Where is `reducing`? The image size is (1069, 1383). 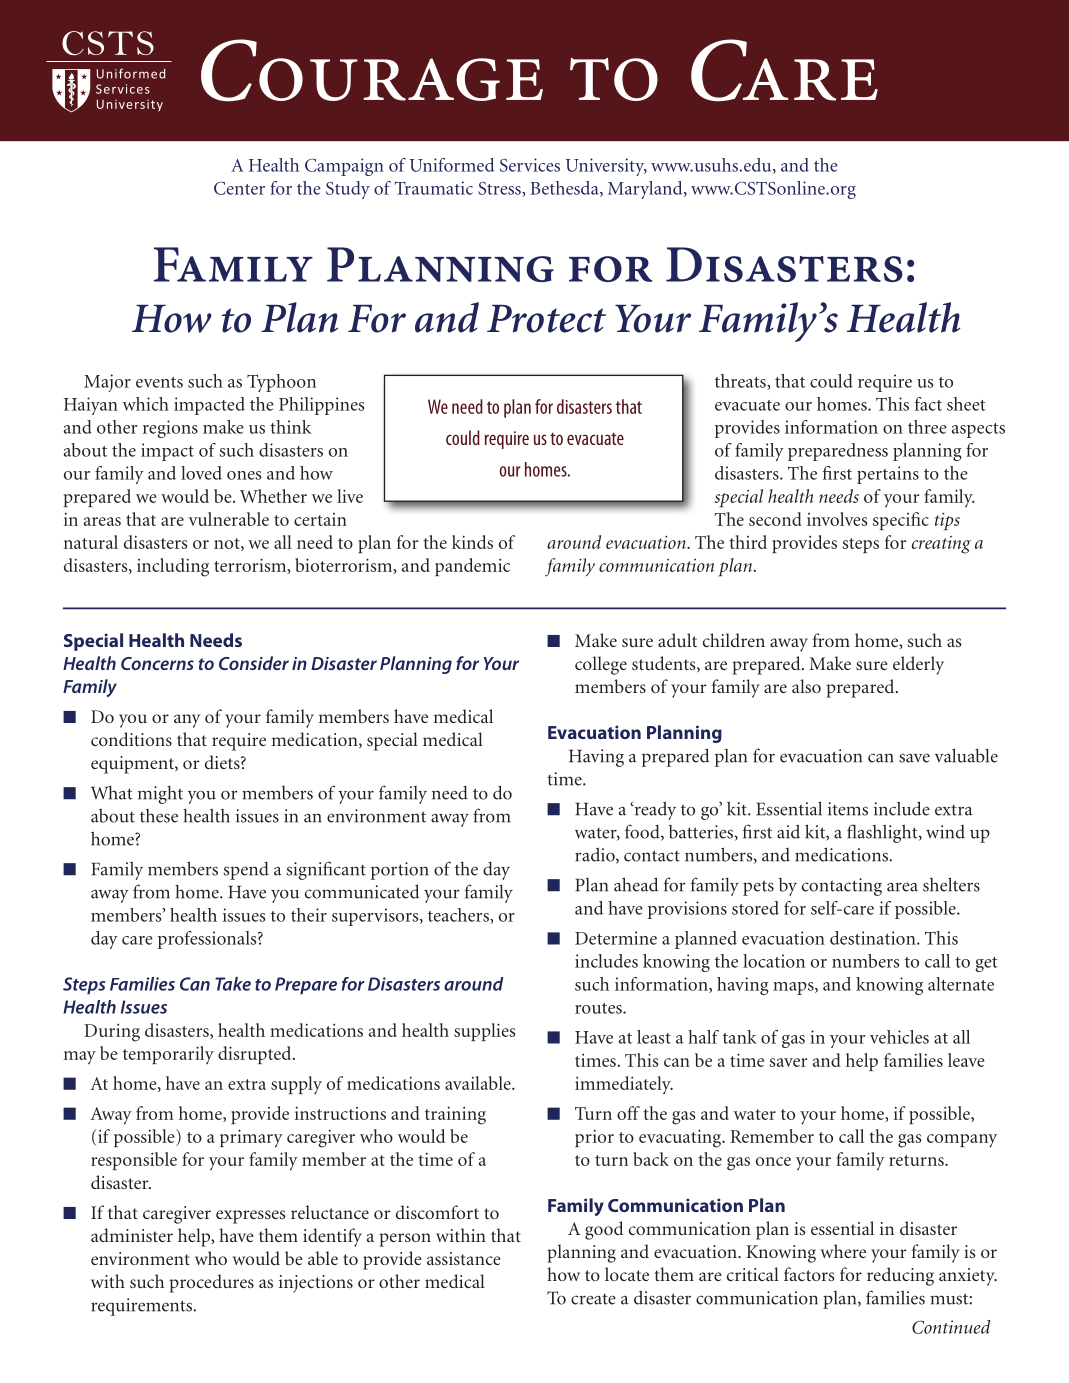 reducing is located at coordinates (900, 1276).
